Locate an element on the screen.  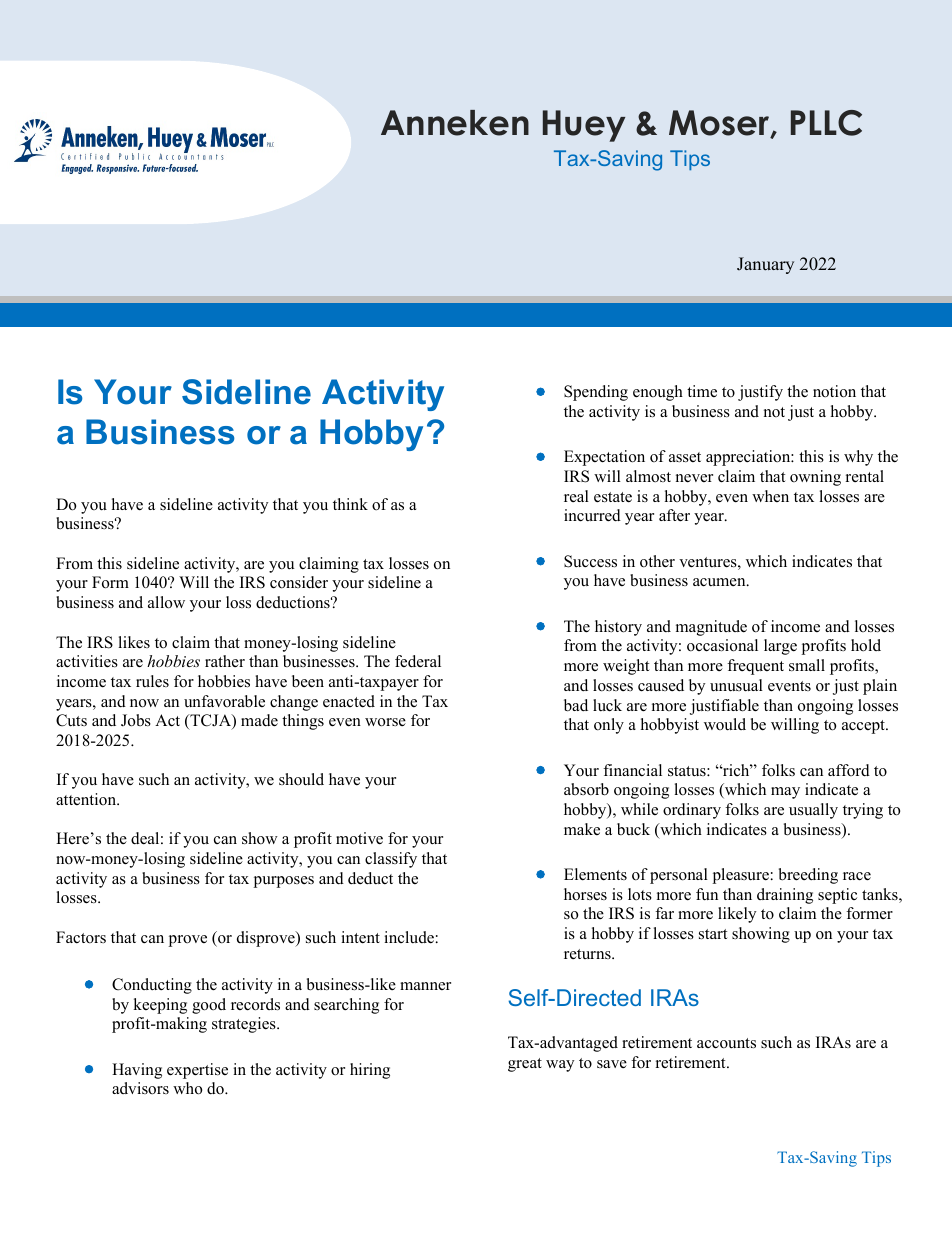
allow is located at coordinates (166, 602).
